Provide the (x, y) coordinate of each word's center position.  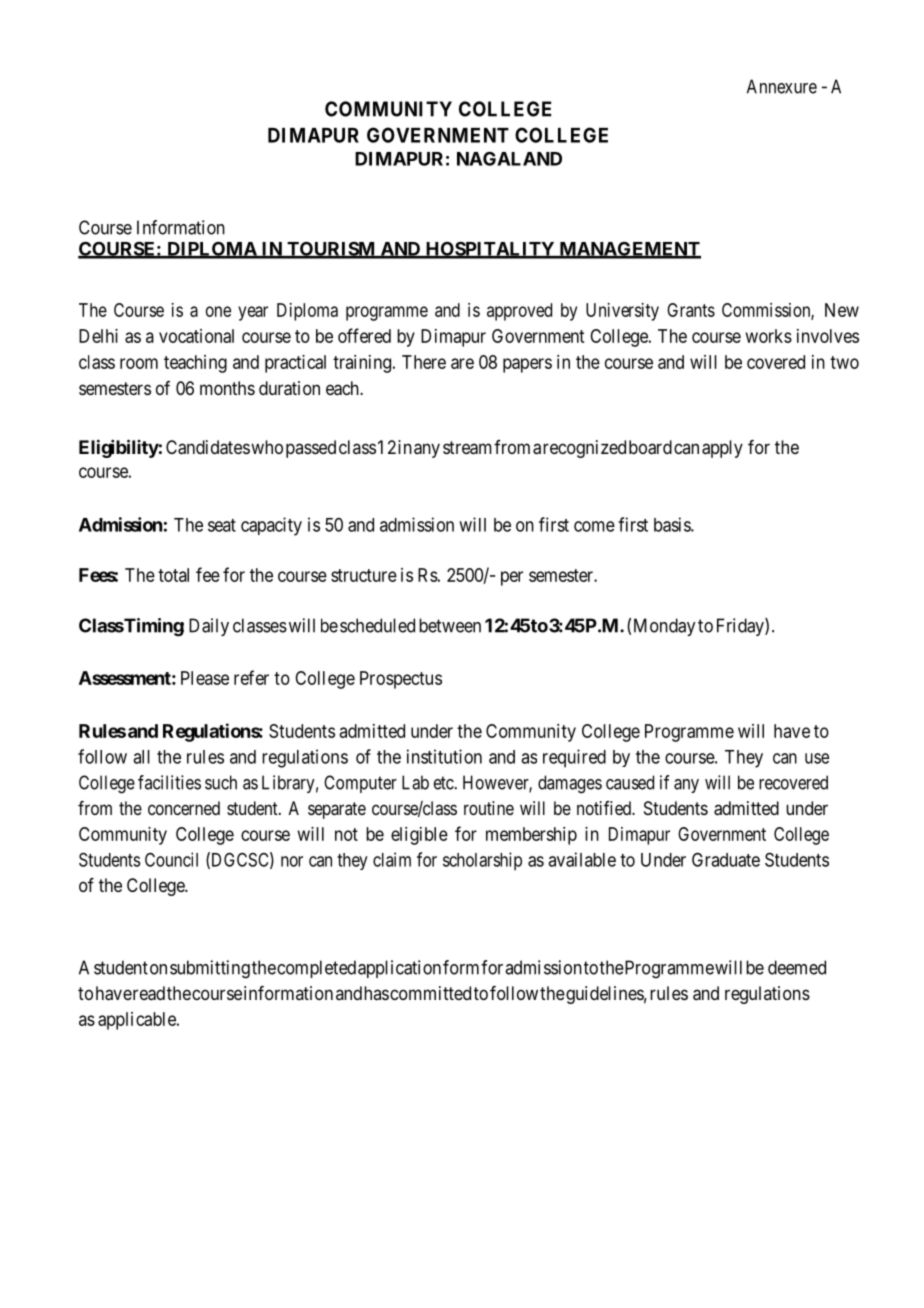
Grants (691, 310)
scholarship (482, 861)
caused (630, 782)
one (218, 311)
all (141, 757)
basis (673, 524)
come (594, 526)
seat (222, 525)
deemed (797, 967)
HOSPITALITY (490, 249)
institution (444, 756)
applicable (138, 1021)
